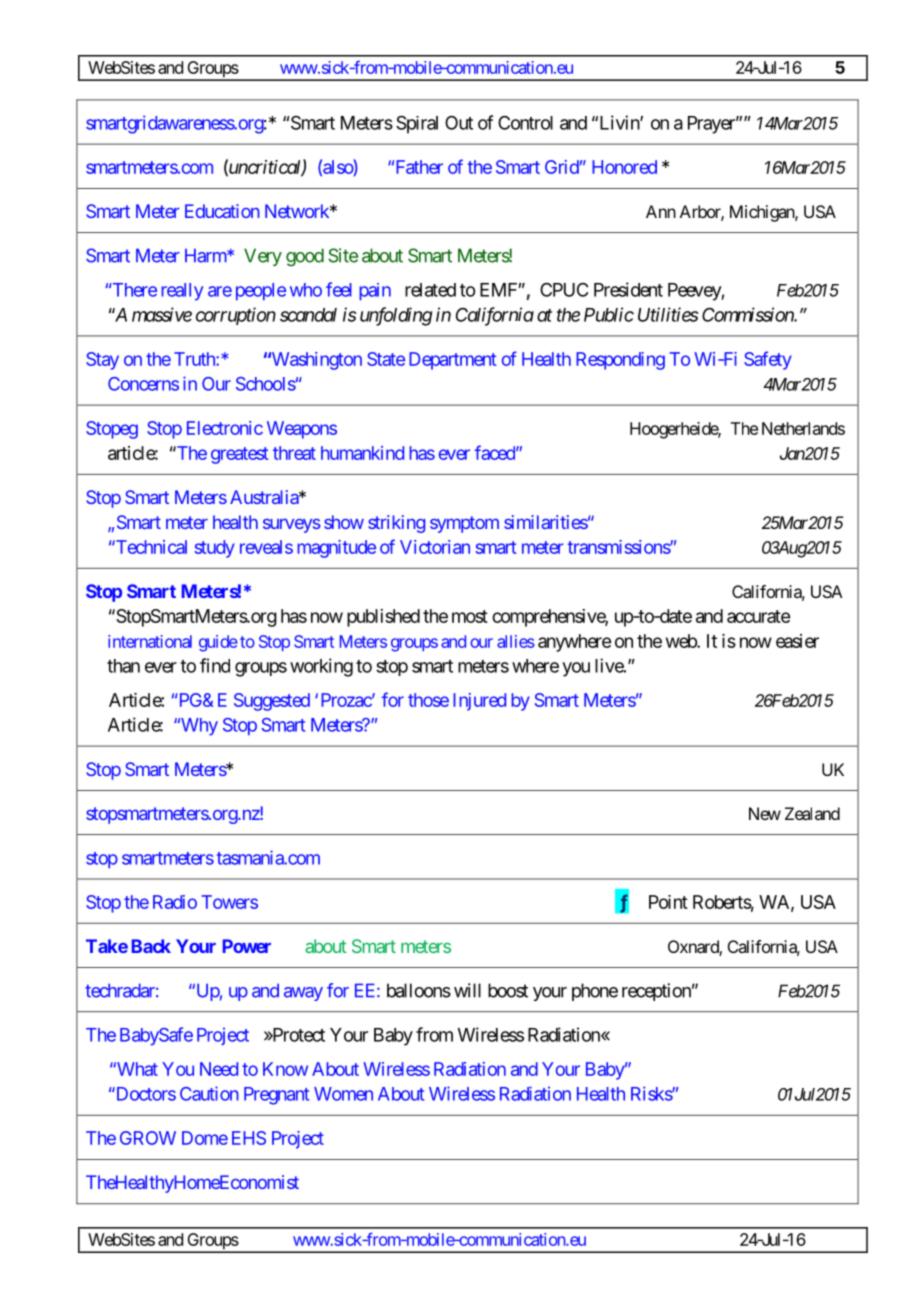 The height and width of the screenshot is (1308, 924). Describe the element at coordinates (417, 124) in the screenshot. I see `Spiral` at that location.
